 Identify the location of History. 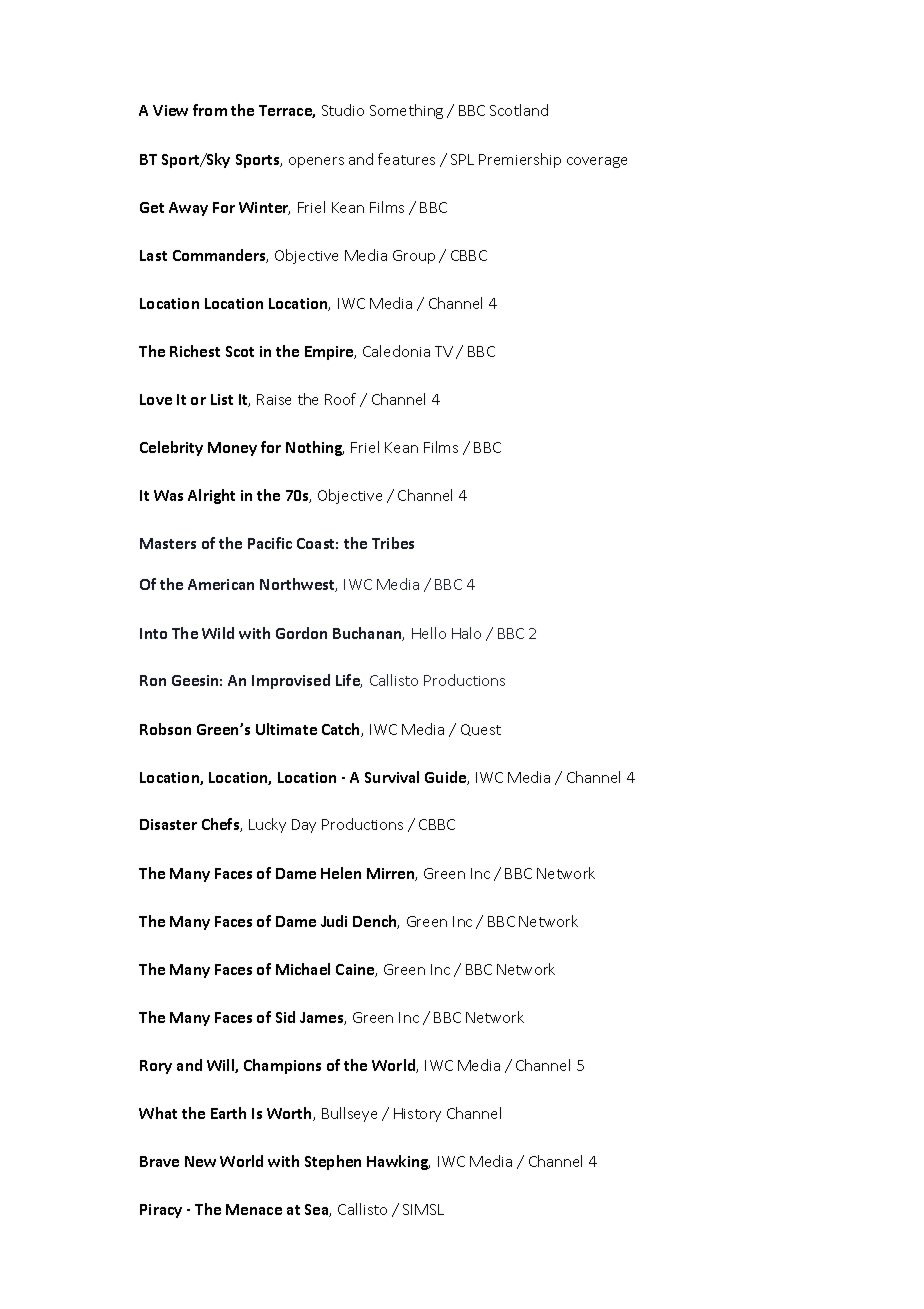
(417, 1115).
